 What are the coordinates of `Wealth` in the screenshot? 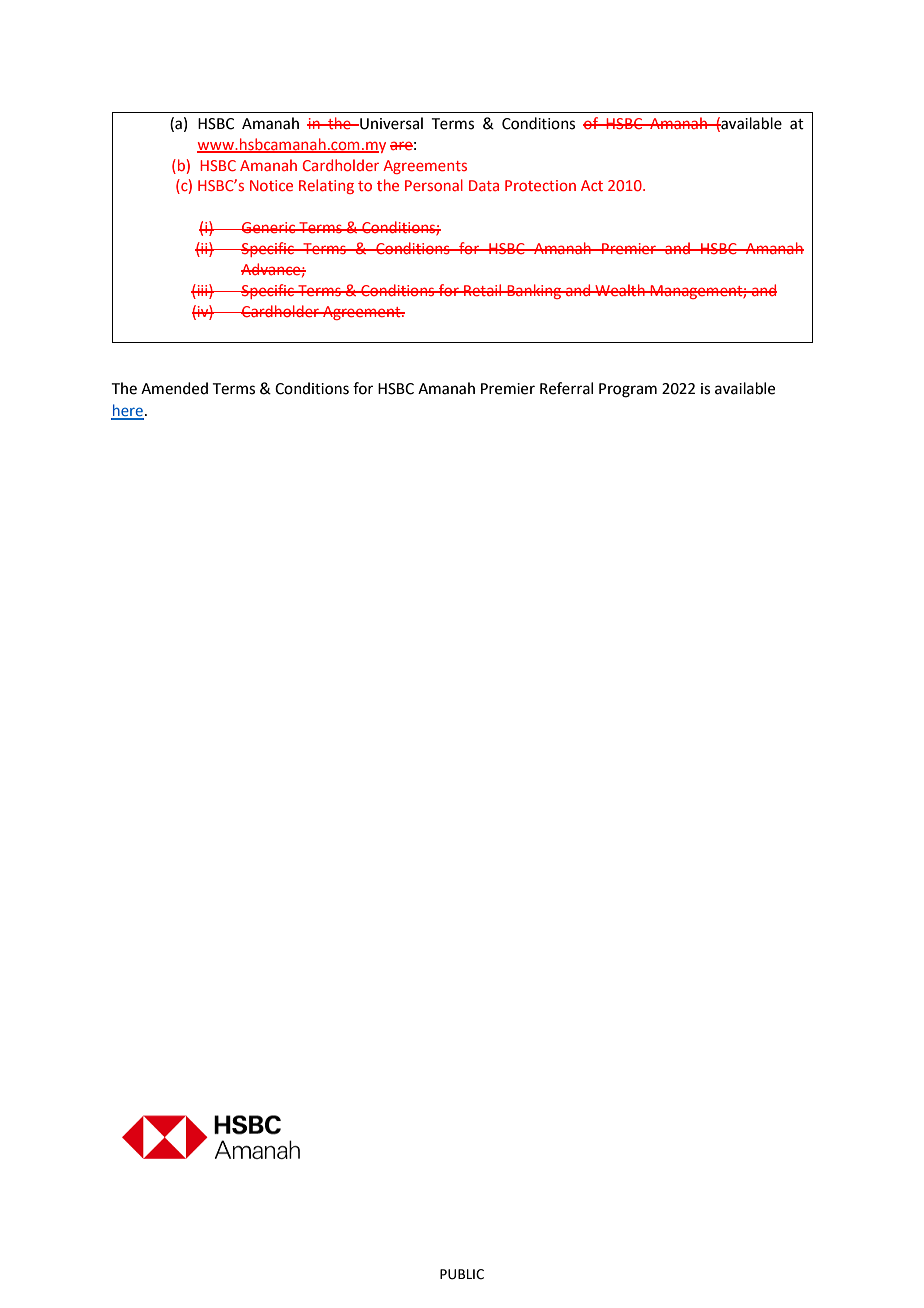 It's located at (620, 290).
